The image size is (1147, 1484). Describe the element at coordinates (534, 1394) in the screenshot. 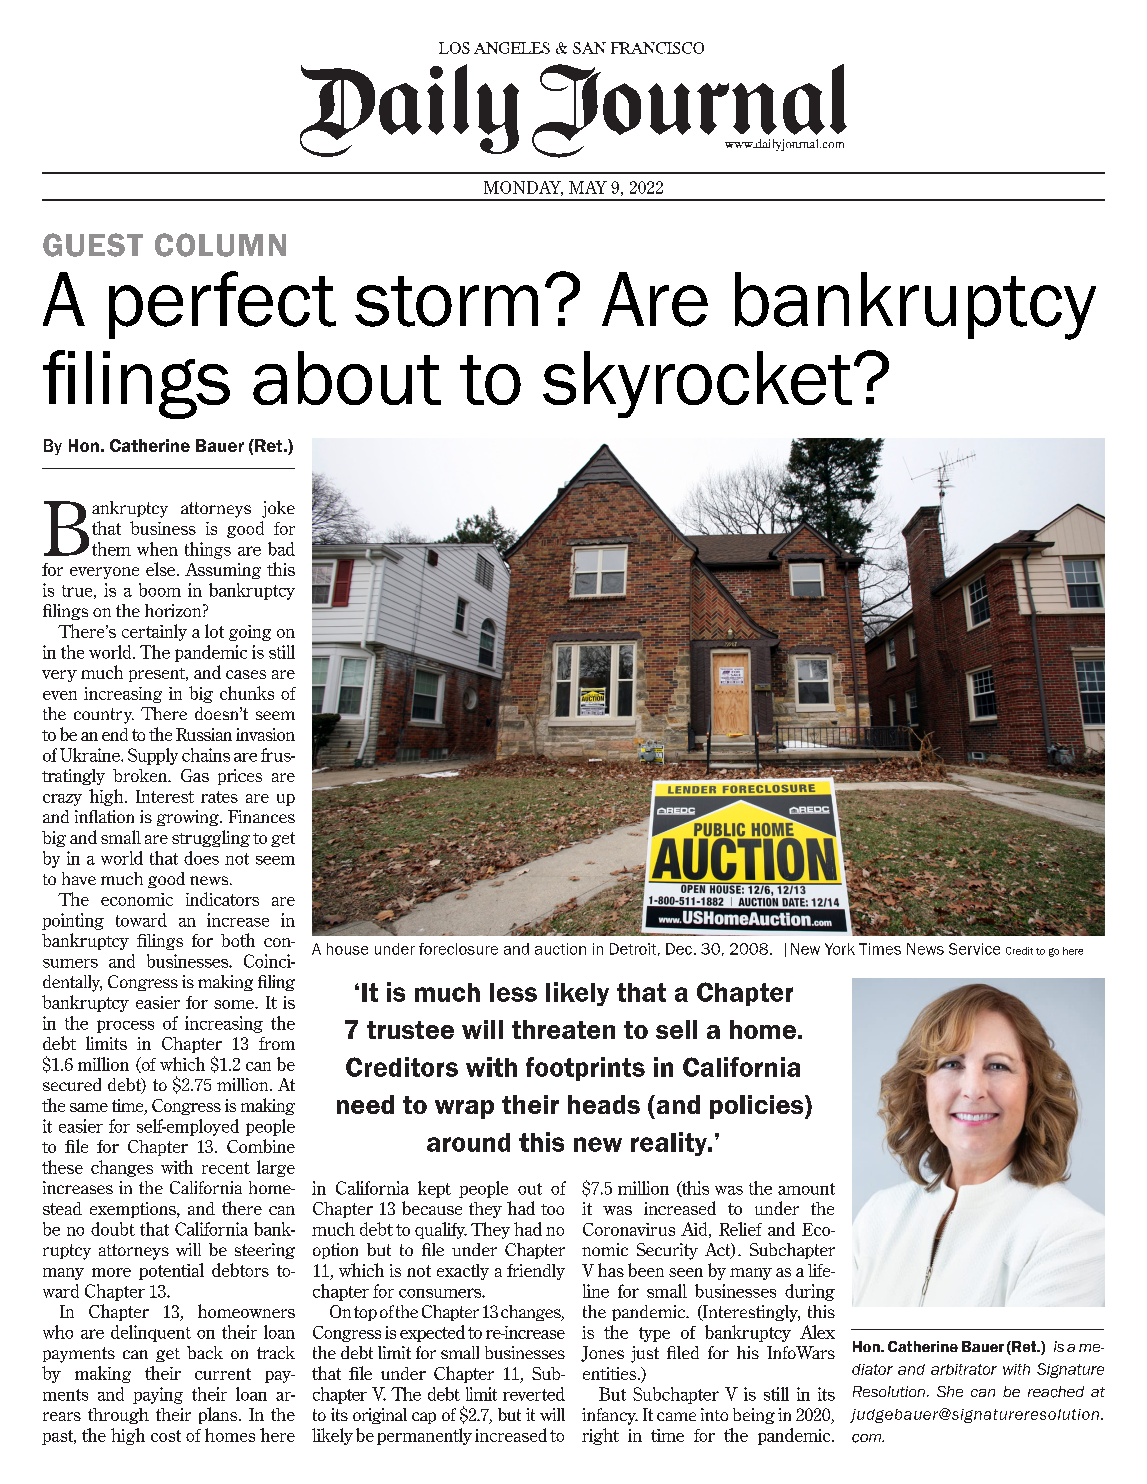

I see `reverted` at that location.
